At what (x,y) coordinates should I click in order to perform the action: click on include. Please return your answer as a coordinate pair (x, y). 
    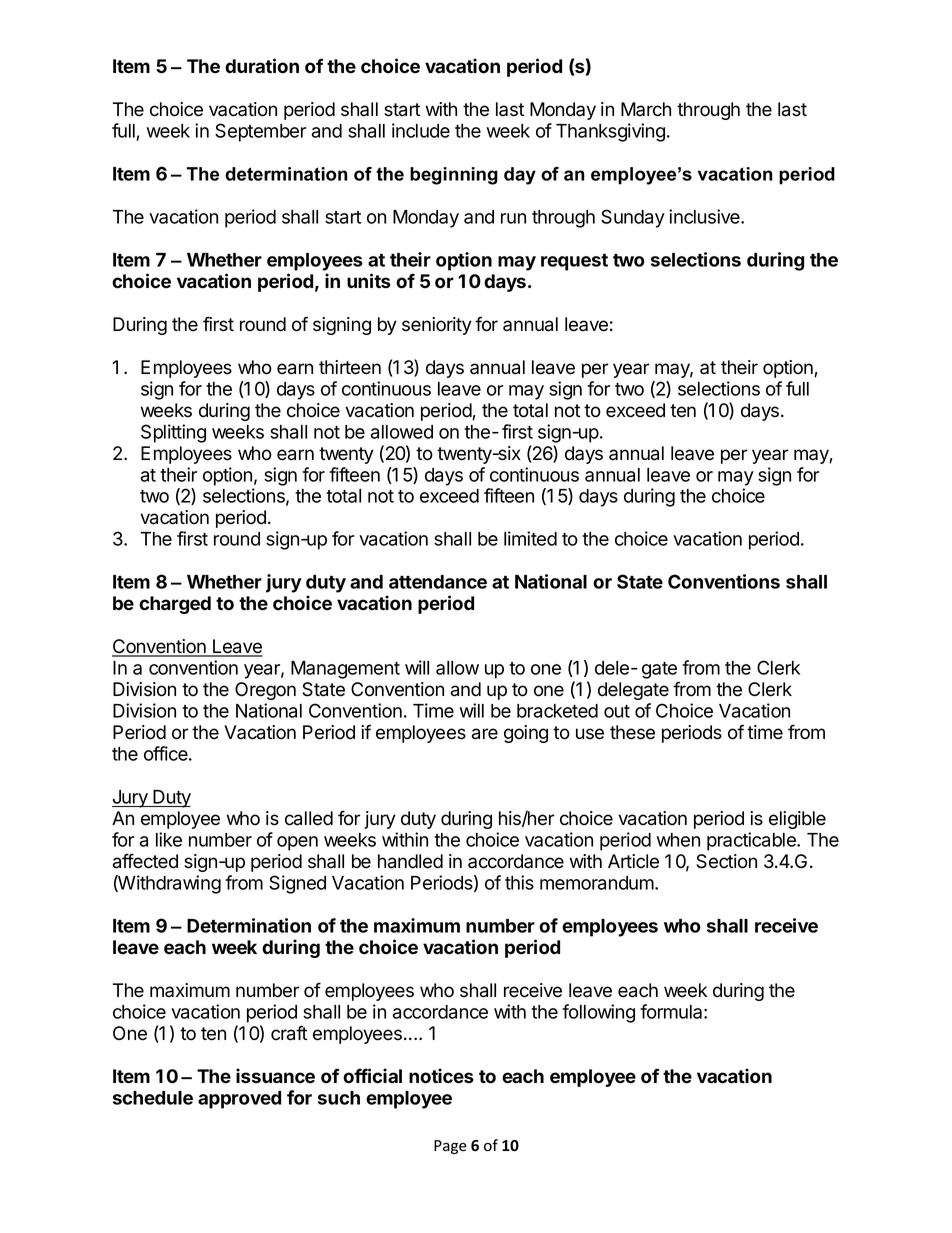
    Looking at the image, I should click on (421, 130).
